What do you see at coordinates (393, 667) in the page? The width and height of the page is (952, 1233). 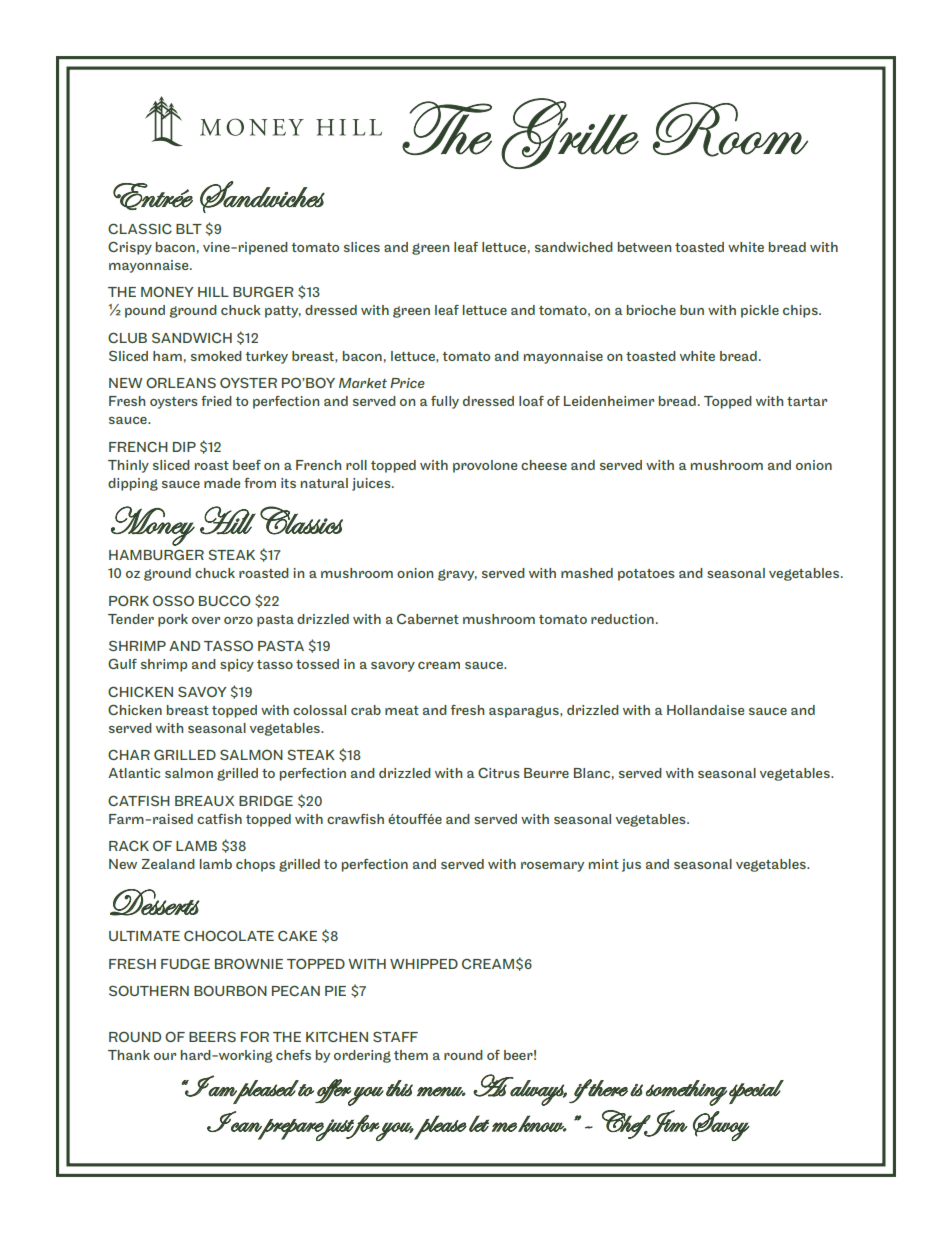 I see `savory` at bounding box center [393, 667].
